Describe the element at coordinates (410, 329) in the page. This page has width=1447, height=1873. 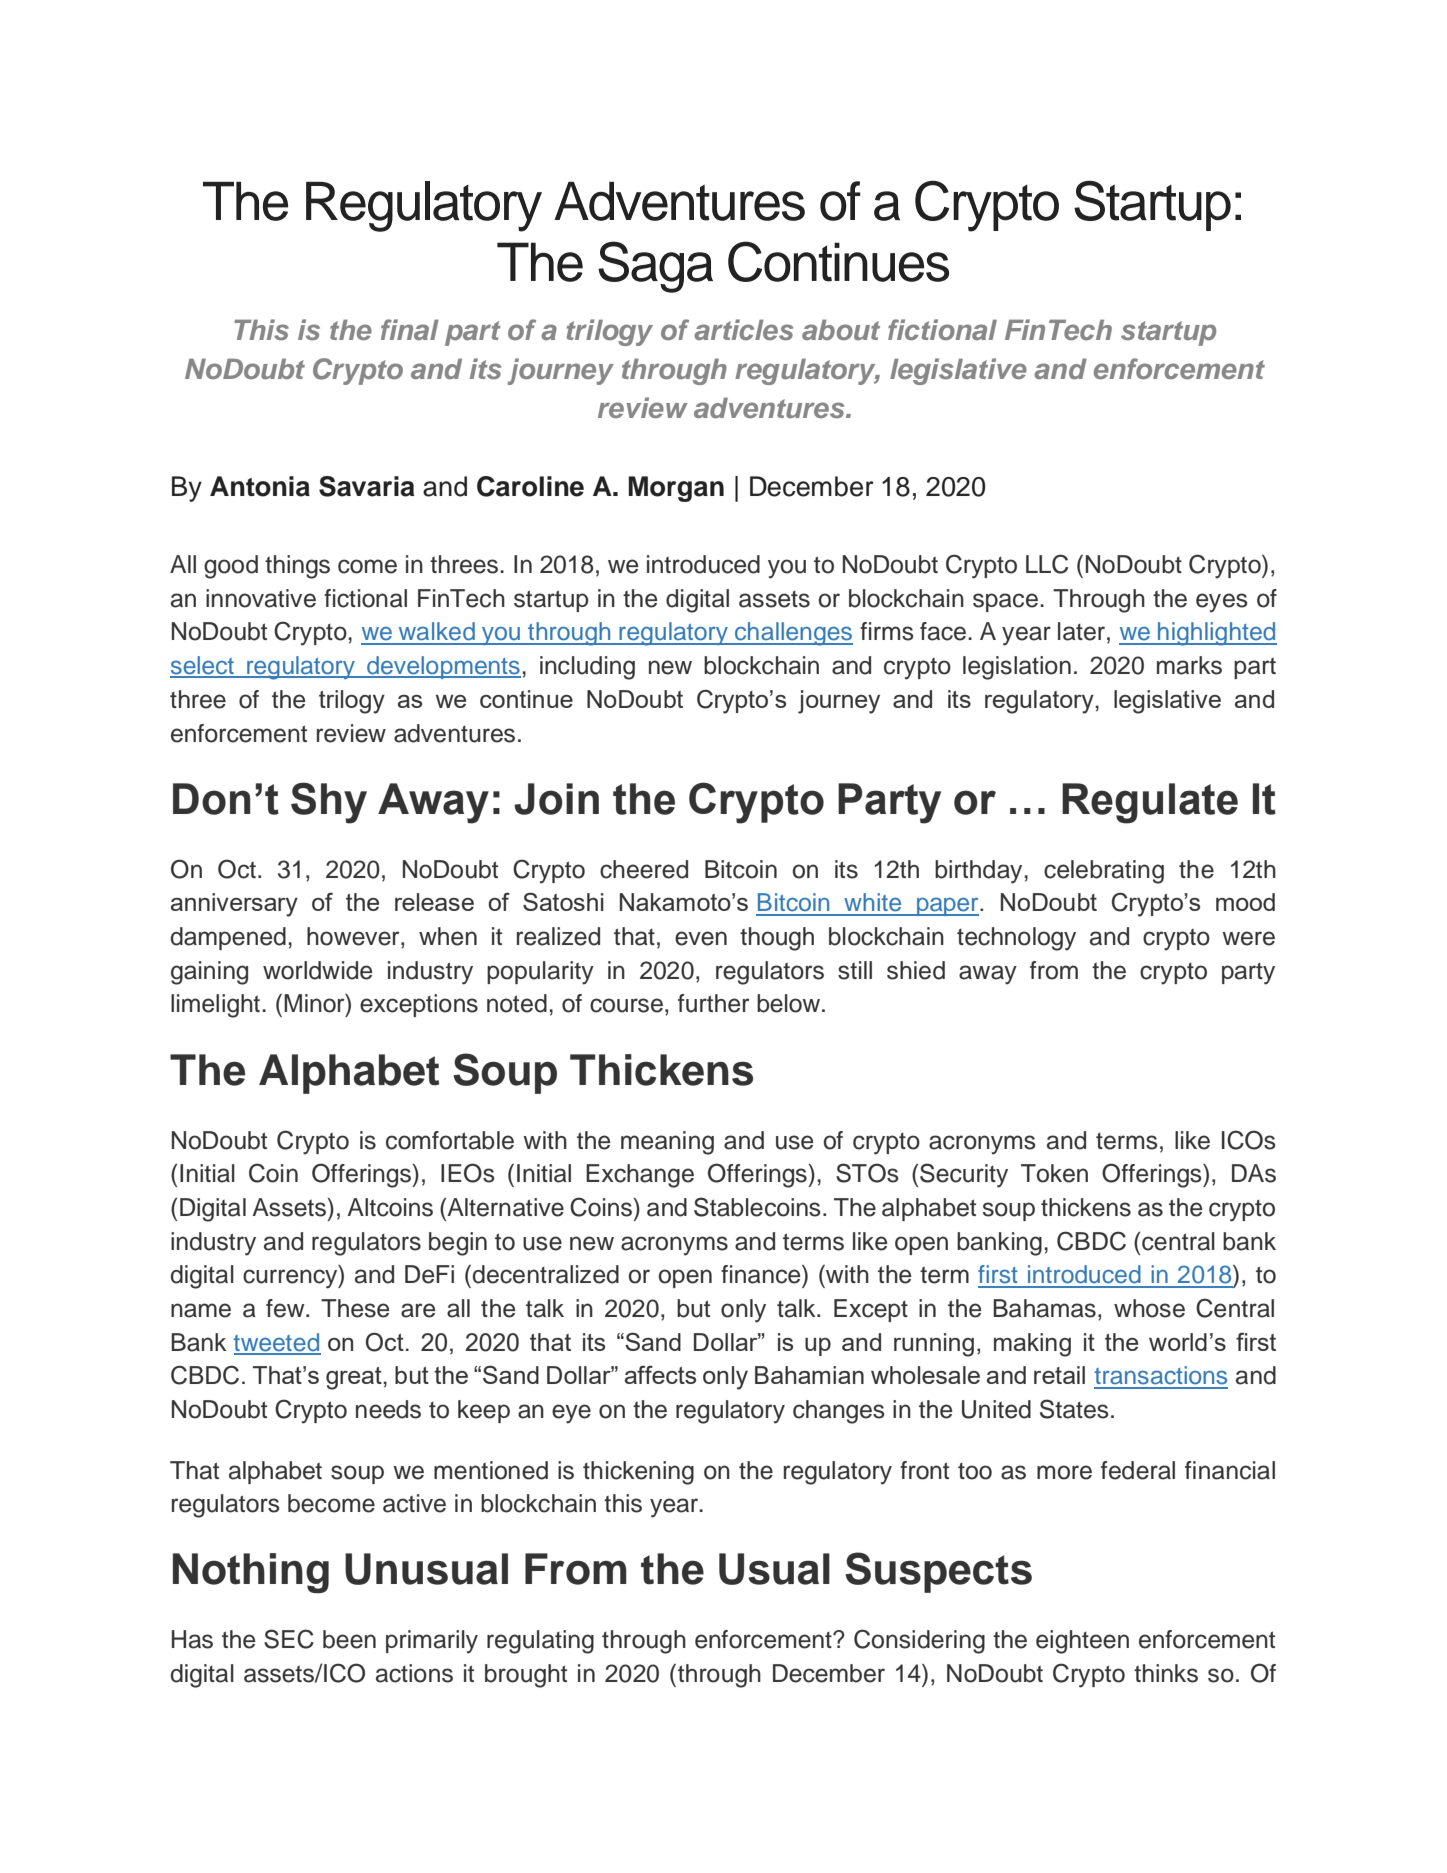
I see `final` at that location.
